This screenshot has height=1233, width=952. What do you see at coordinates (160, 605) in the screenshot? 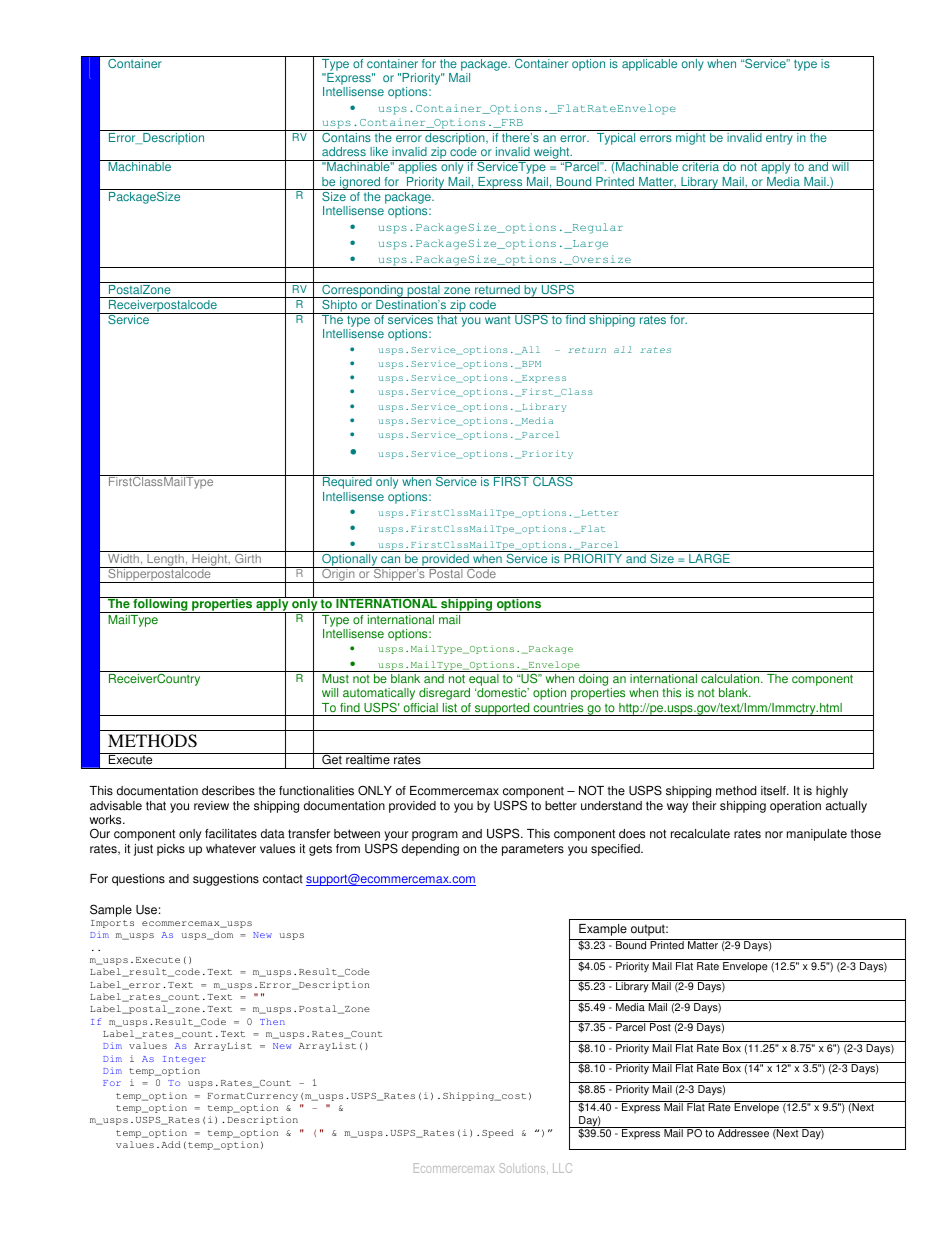
I see `following` at bounding box center [160, 605].
